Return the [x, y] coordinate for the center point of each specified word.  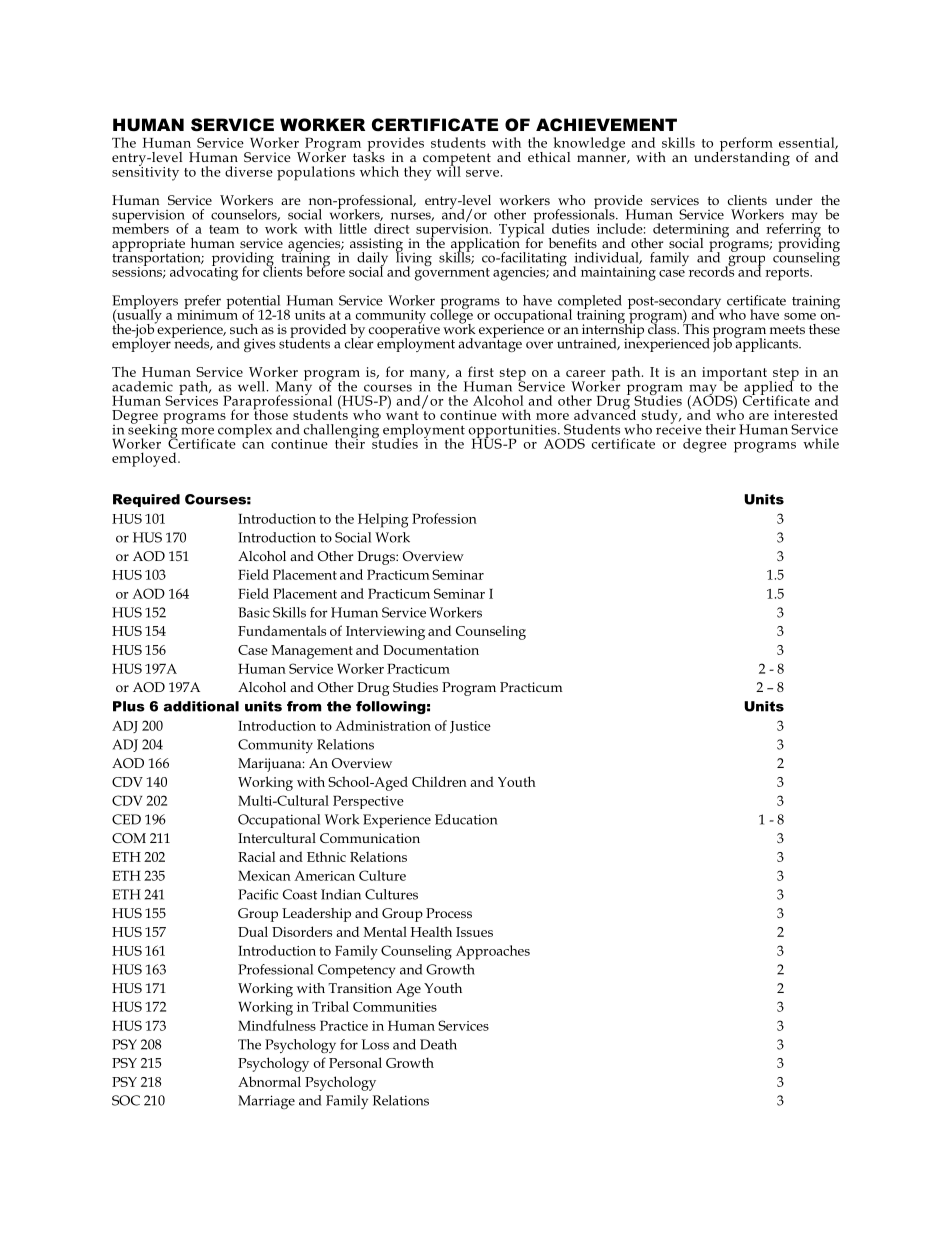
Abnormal [269, 1081]
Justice [470, 727]
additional [201, 706]
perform [745, 145]
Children [439, 781]
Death [438, 1044]
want [402, 415]
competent [457, 160]
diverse [249, 171]
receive [679, 428]
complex [245, 431]
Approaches [493, 952]
